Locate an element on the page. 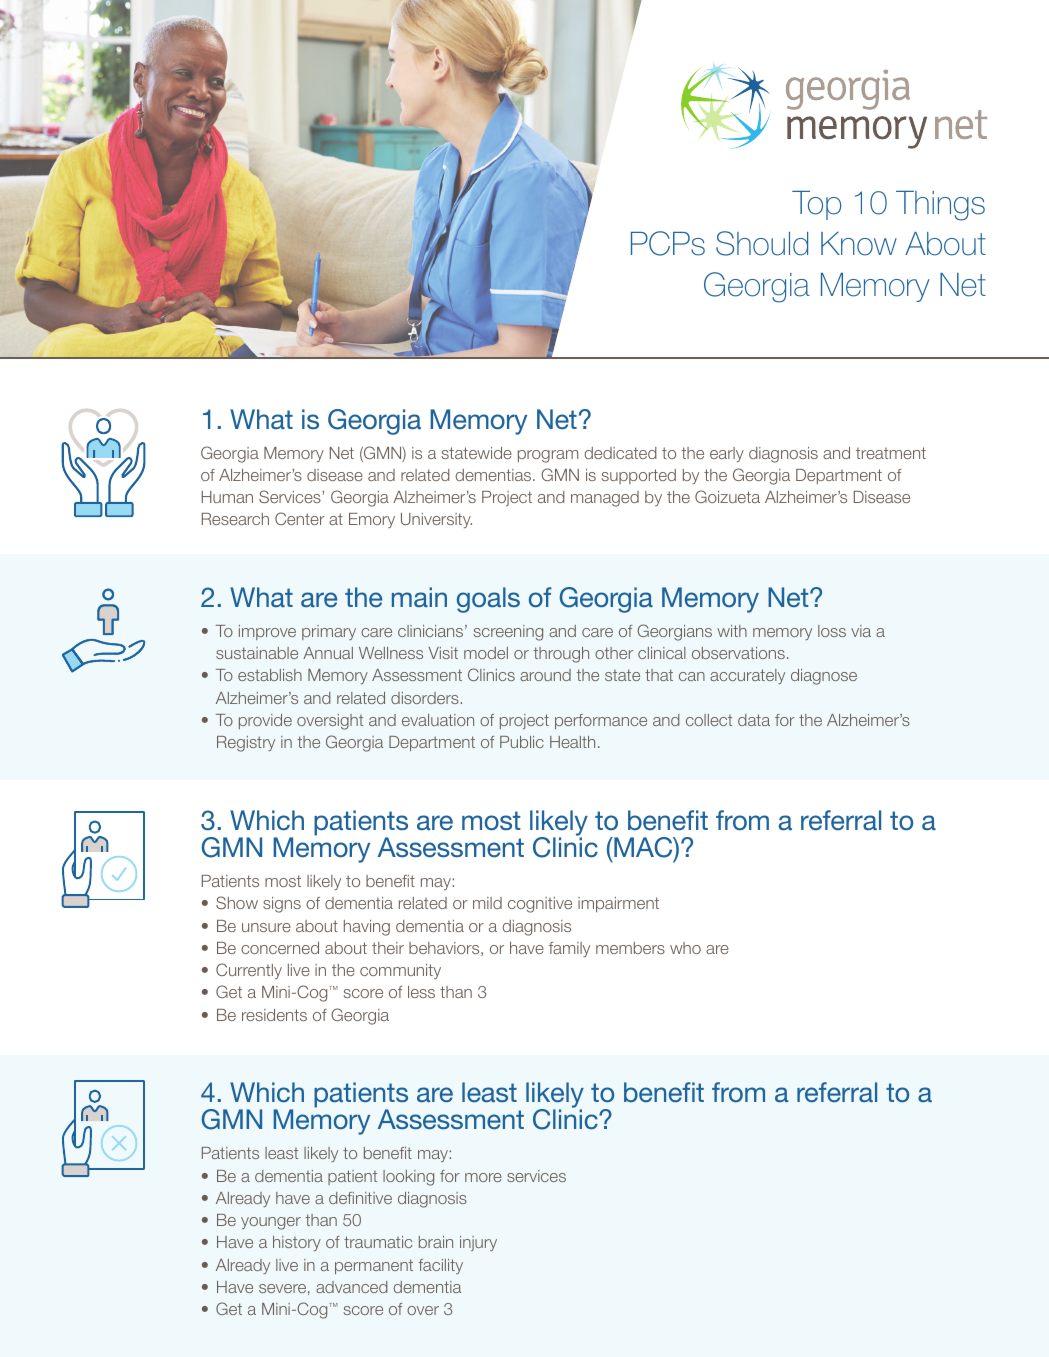 The width and height of the page is (1049, 1357). diagnose is located at coordinates (824, 677).
